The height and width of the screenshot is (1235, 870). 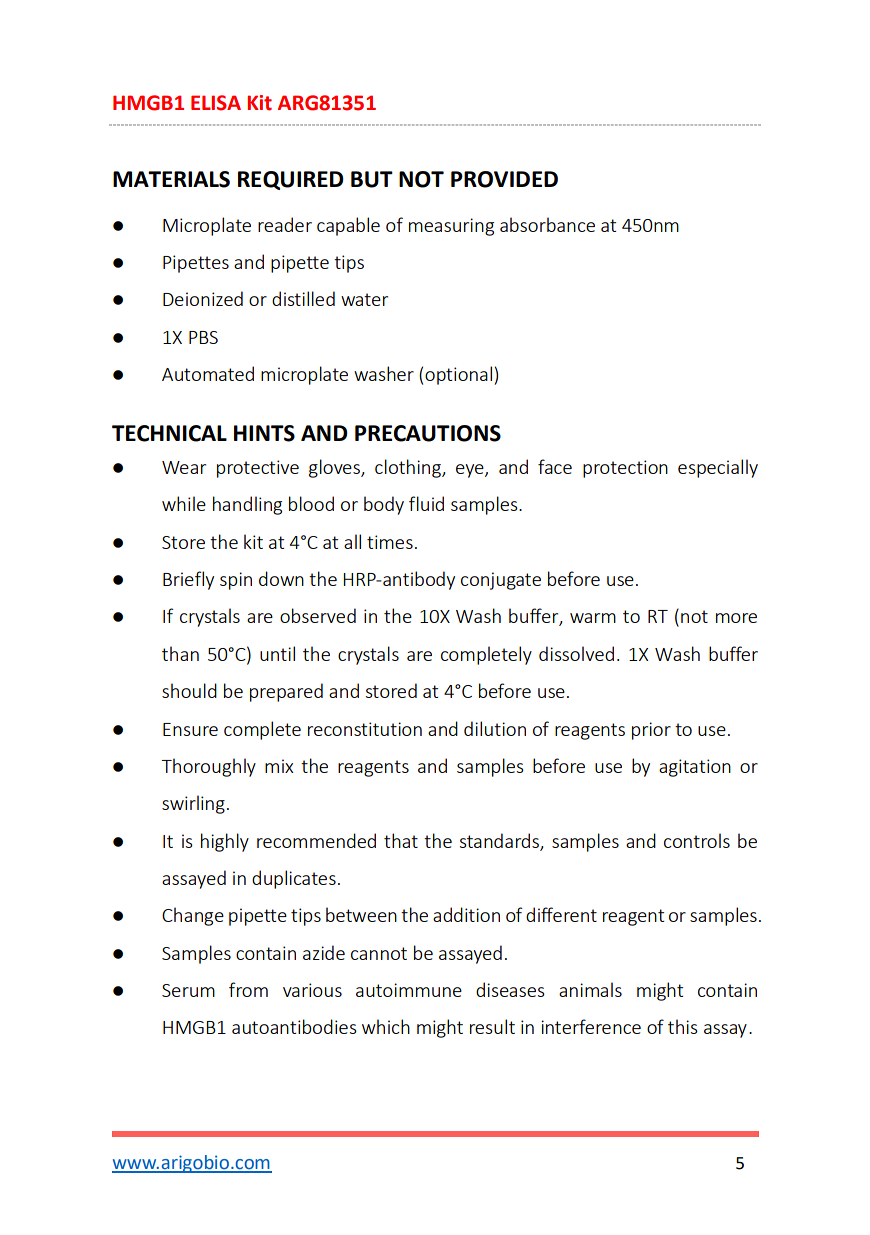 I want to click on absorbance, so click(x=547, y=224).
